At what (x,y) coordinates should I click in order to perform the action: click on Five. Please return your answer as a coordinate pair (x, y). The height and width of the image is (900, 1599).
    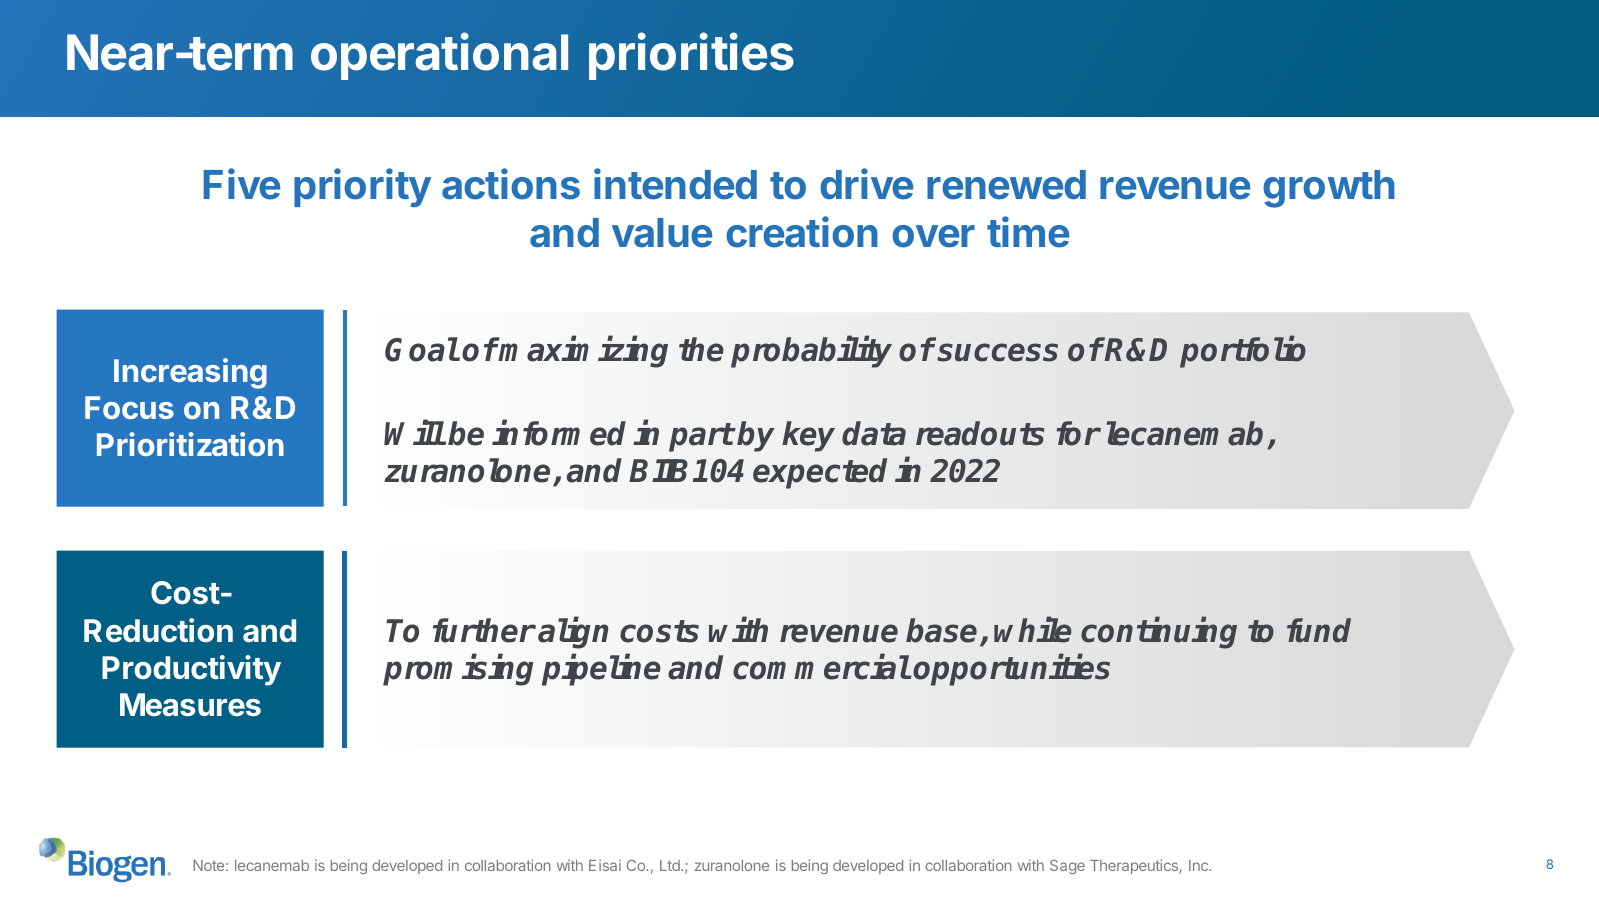
    Looking at the image, I should click on (241, 184).
